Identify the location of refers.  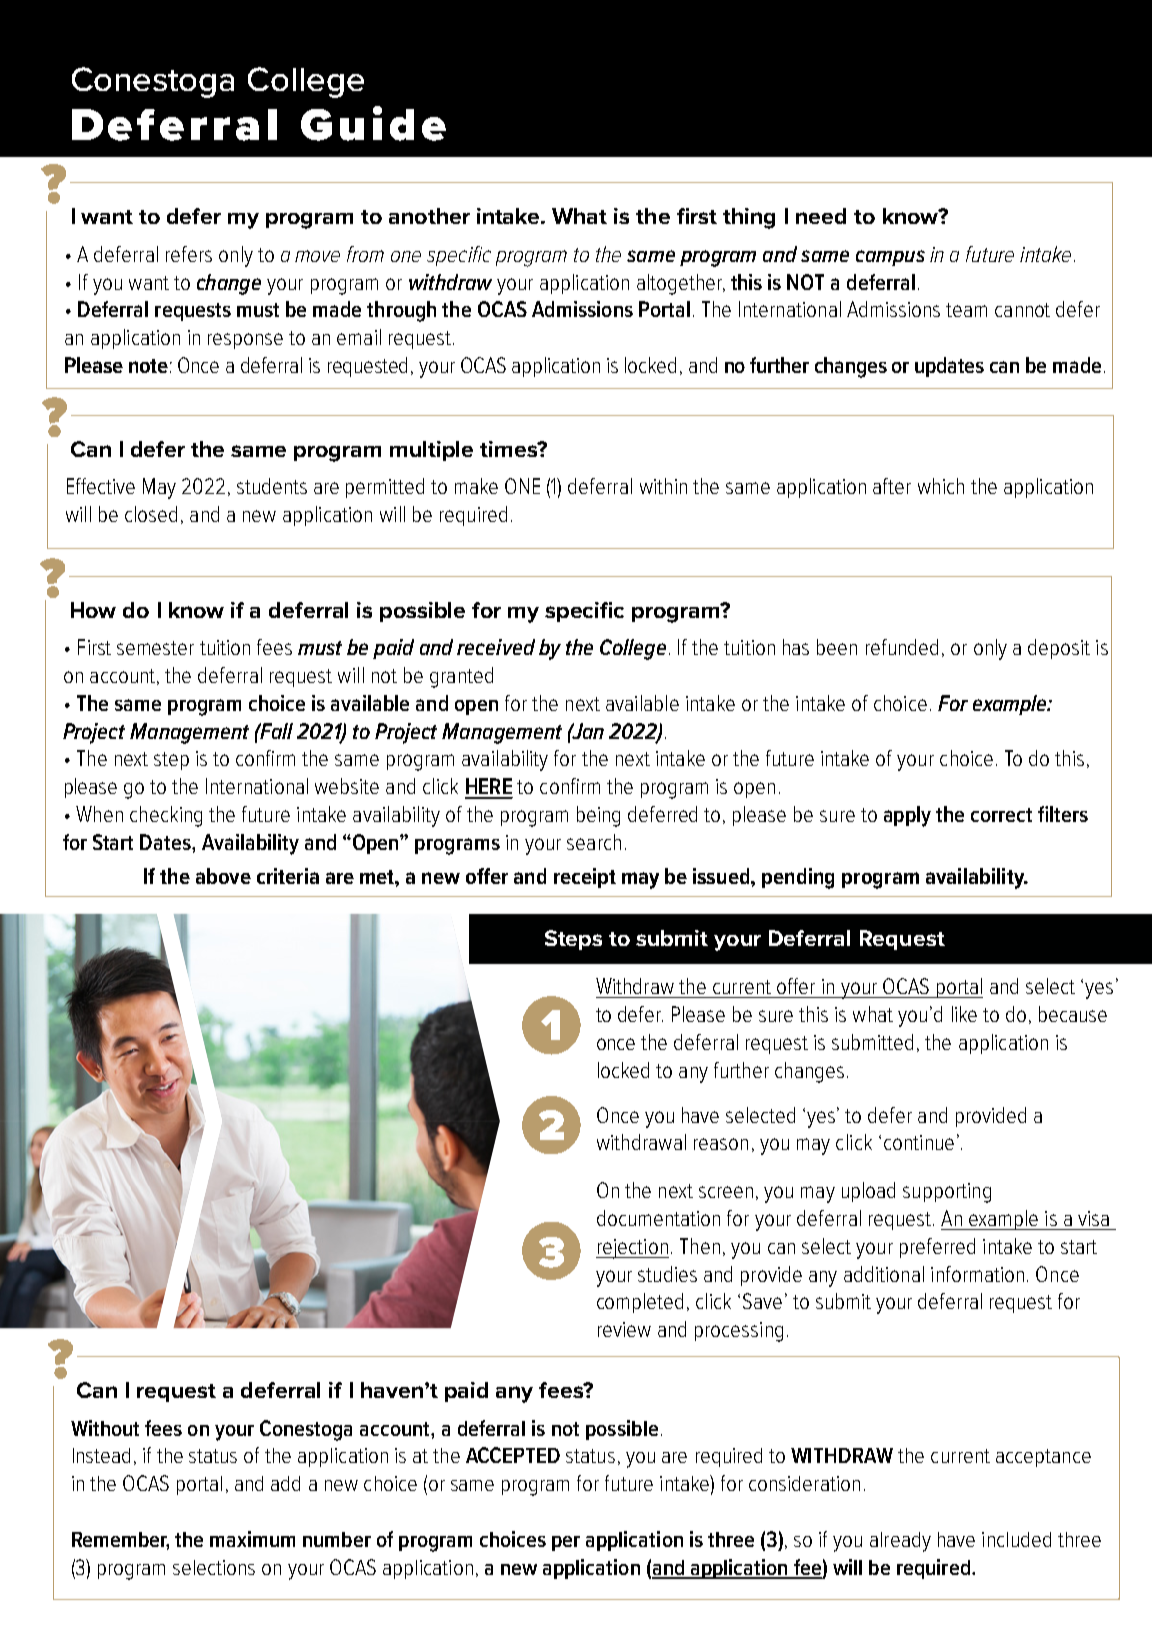
(189, 254).
